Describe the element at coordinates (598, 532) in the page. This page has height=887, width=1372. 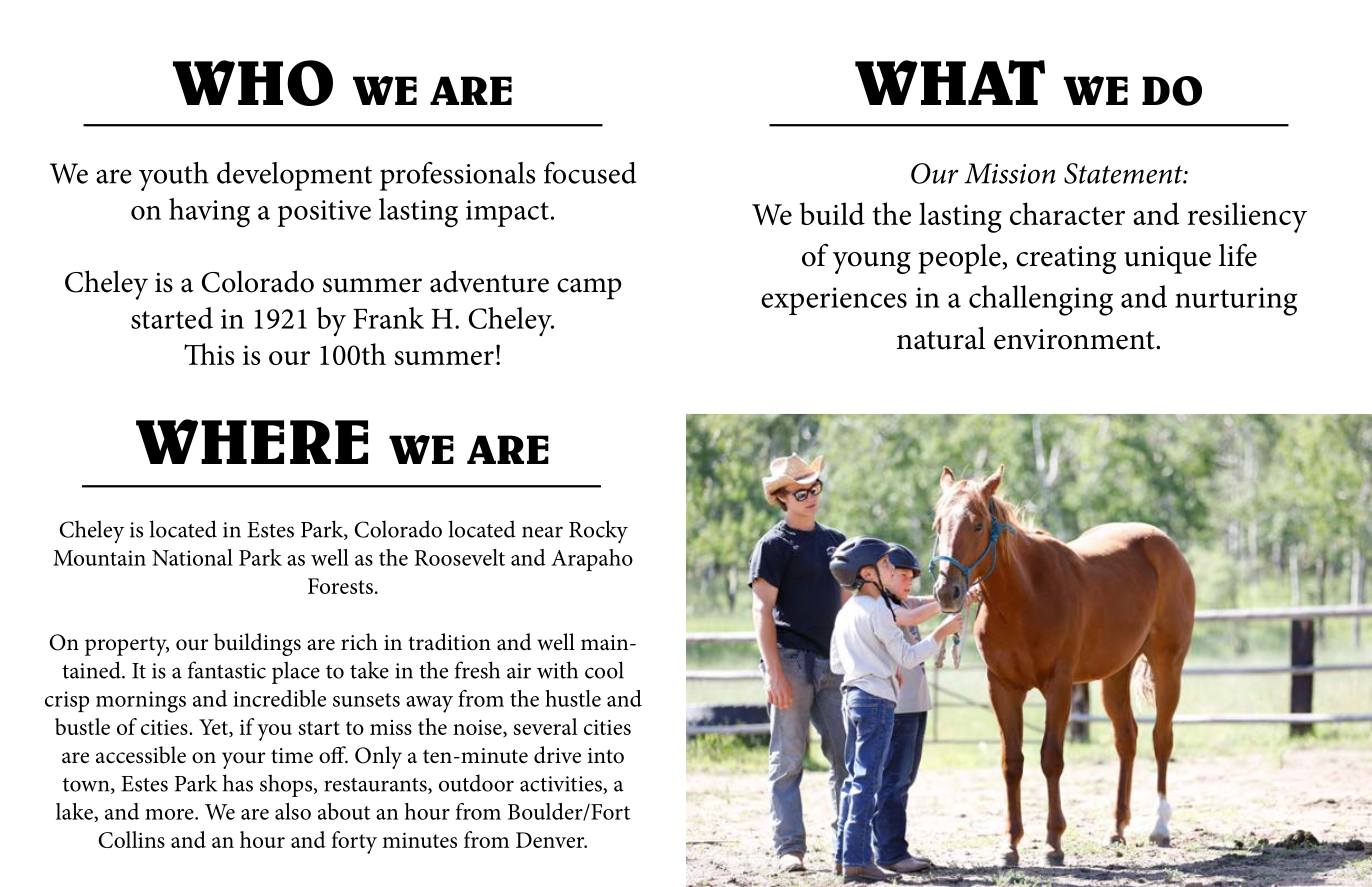
I see `Rocky` at that location.
